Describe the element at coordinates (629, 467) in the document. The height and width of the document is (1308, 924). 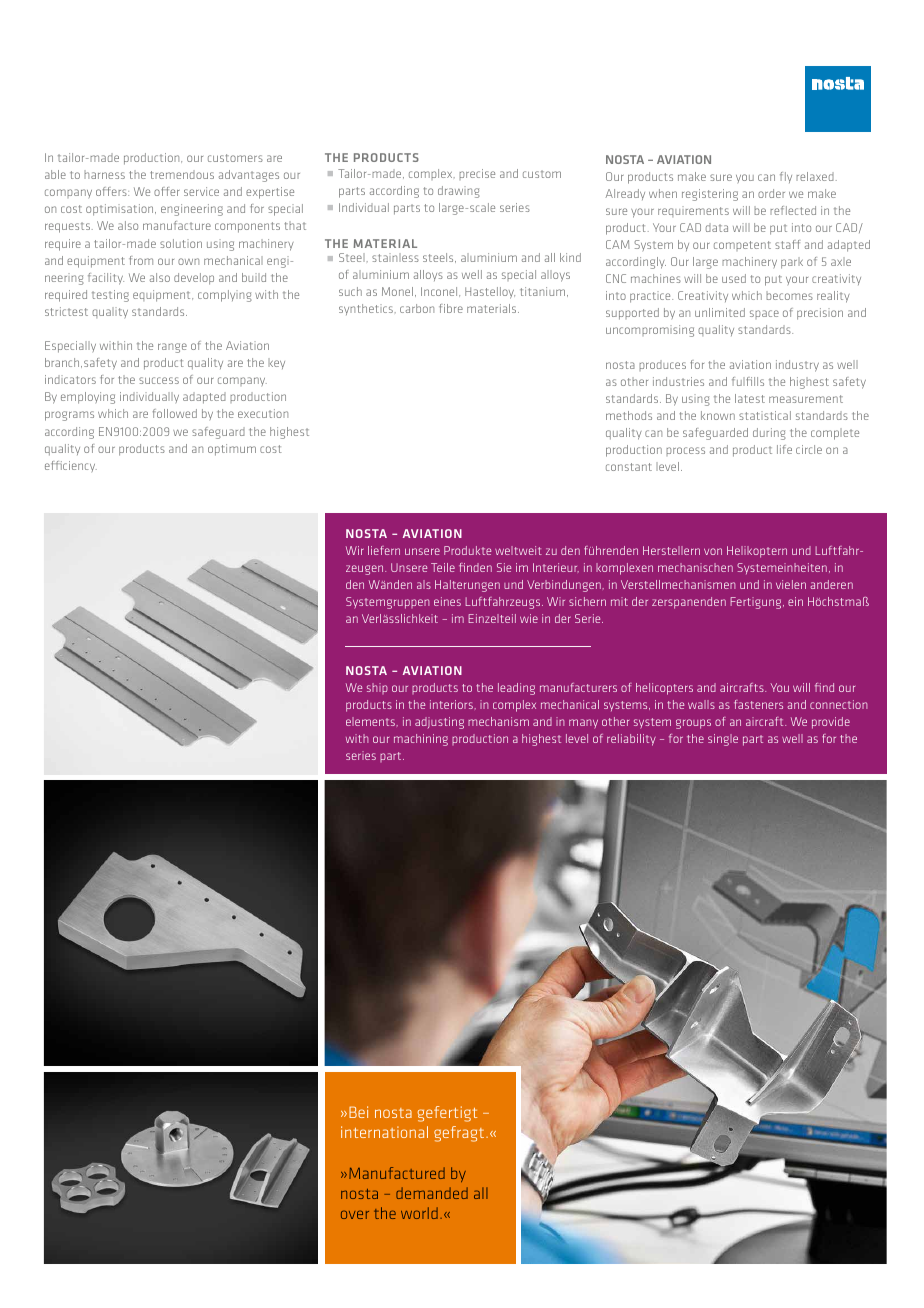
I see `constant` at that location.
